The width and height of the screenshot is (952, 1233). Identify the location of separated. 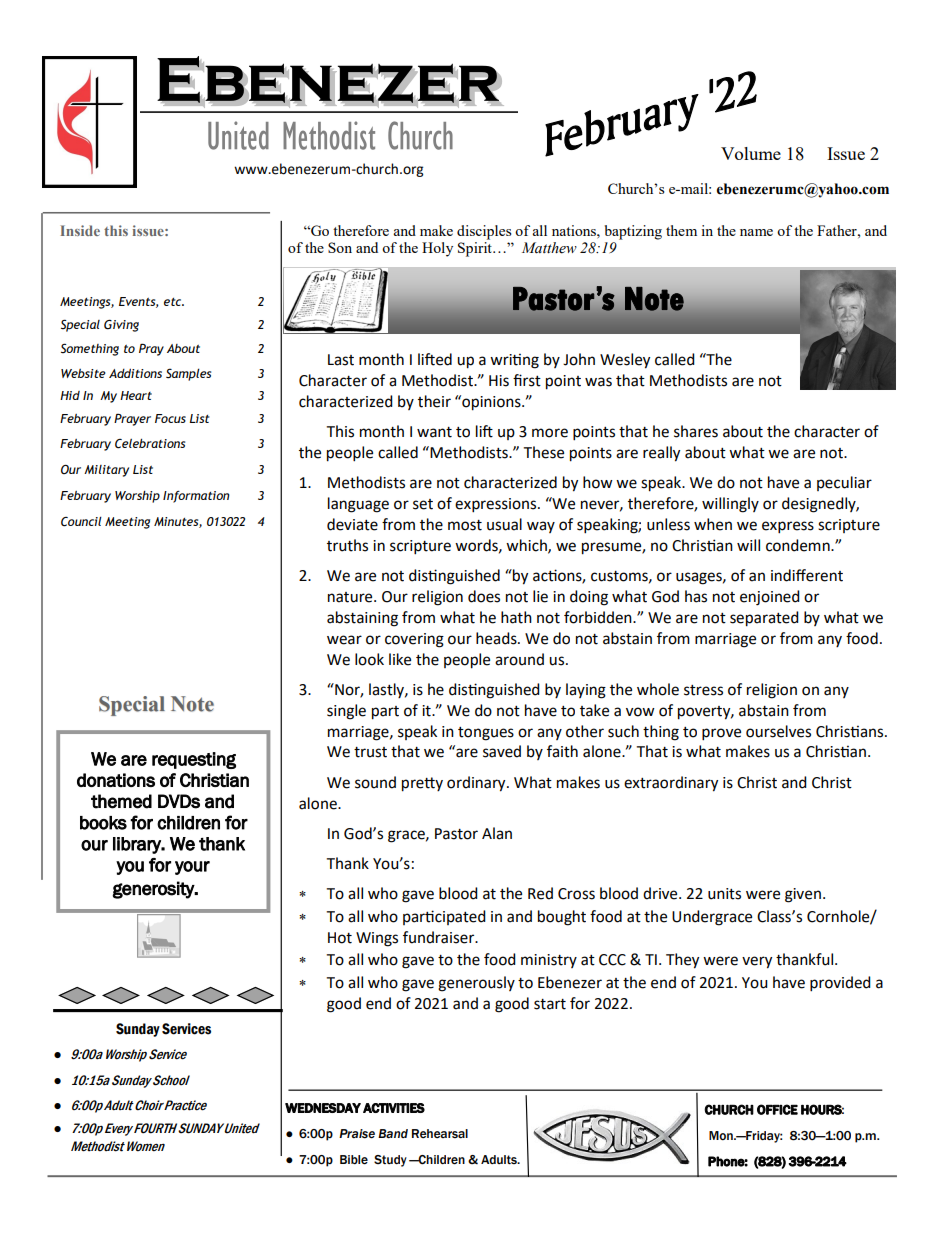
(764, 619).
